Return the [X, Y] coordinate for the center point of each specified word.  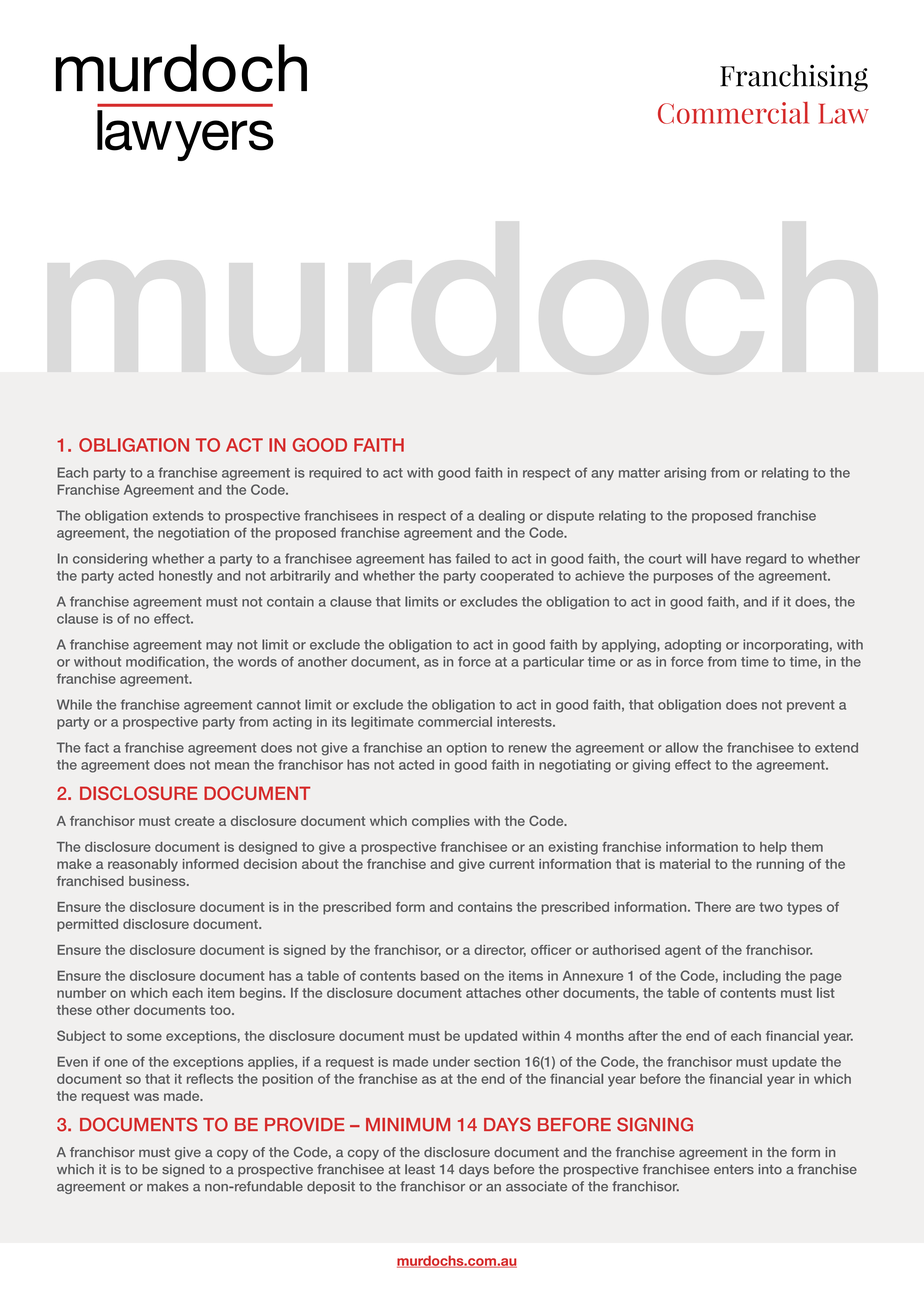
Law [844, 113]
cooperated [517, 576]
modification [166, 662]
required [335, 473]
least [420, 1169]
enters [734, 1170]
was [146, 1097]
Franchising [794, 78]
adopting [693, 646]
